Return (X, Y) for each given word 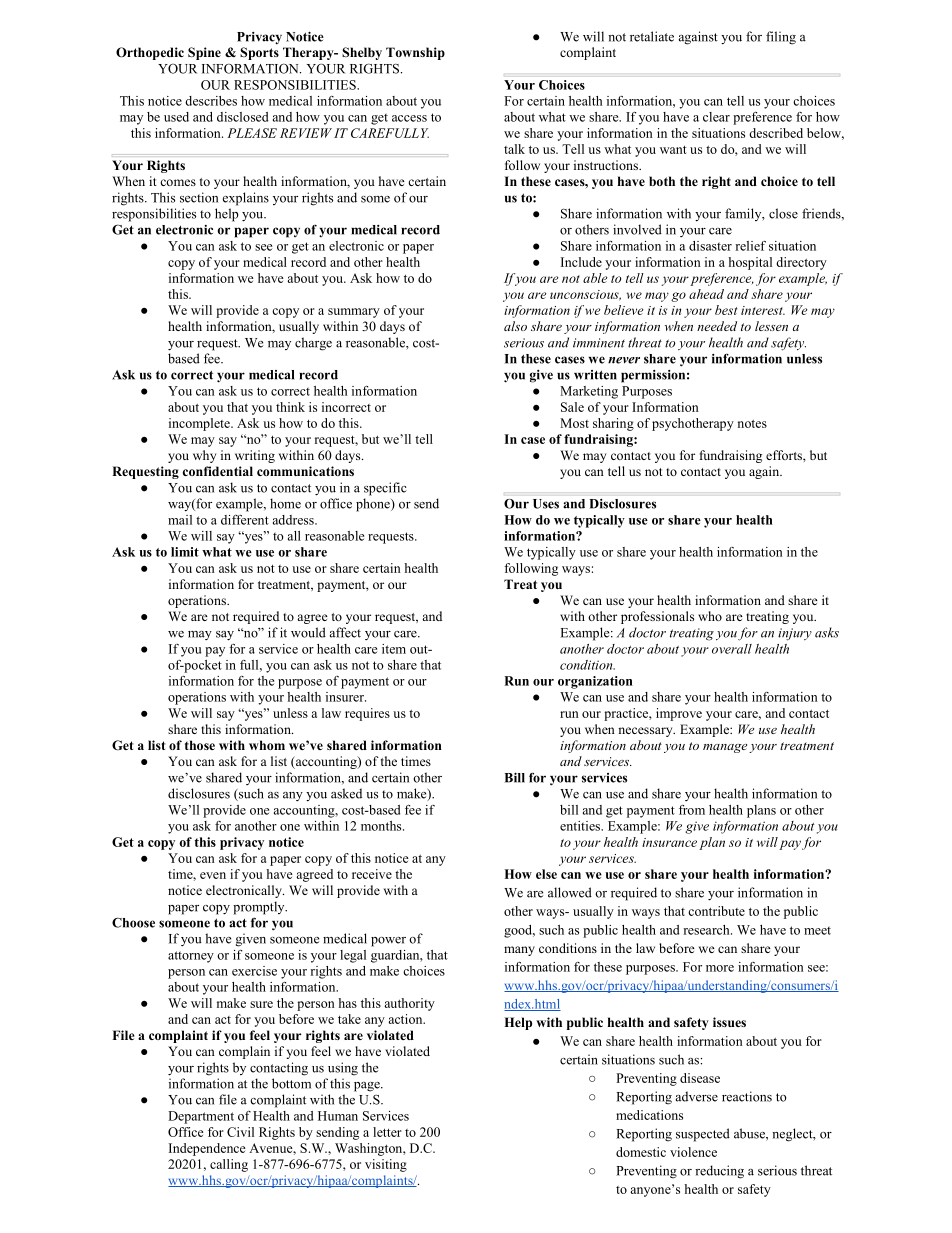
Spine (204, 53)
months (382, 826)
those (200, 745)
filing (781, 38)
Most (574, 423)
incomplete (200, 424)
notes (752, 424)
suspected (703, 1135)
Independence (207, 1149)
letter (387, 1132)
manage (725, 748)
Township (415, 53)
